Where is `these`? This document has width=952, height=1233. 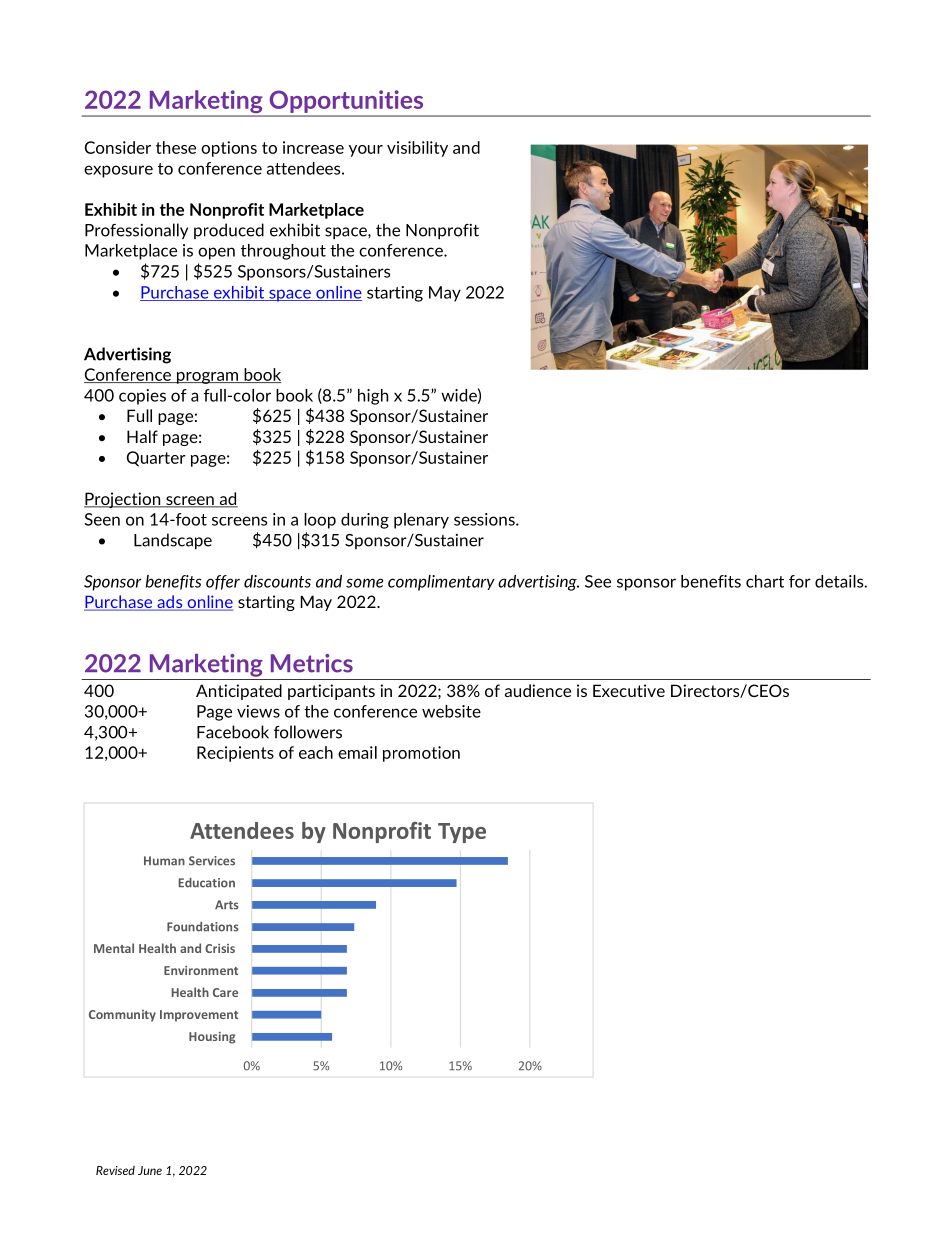 these is located at coordinates (176, 147).
